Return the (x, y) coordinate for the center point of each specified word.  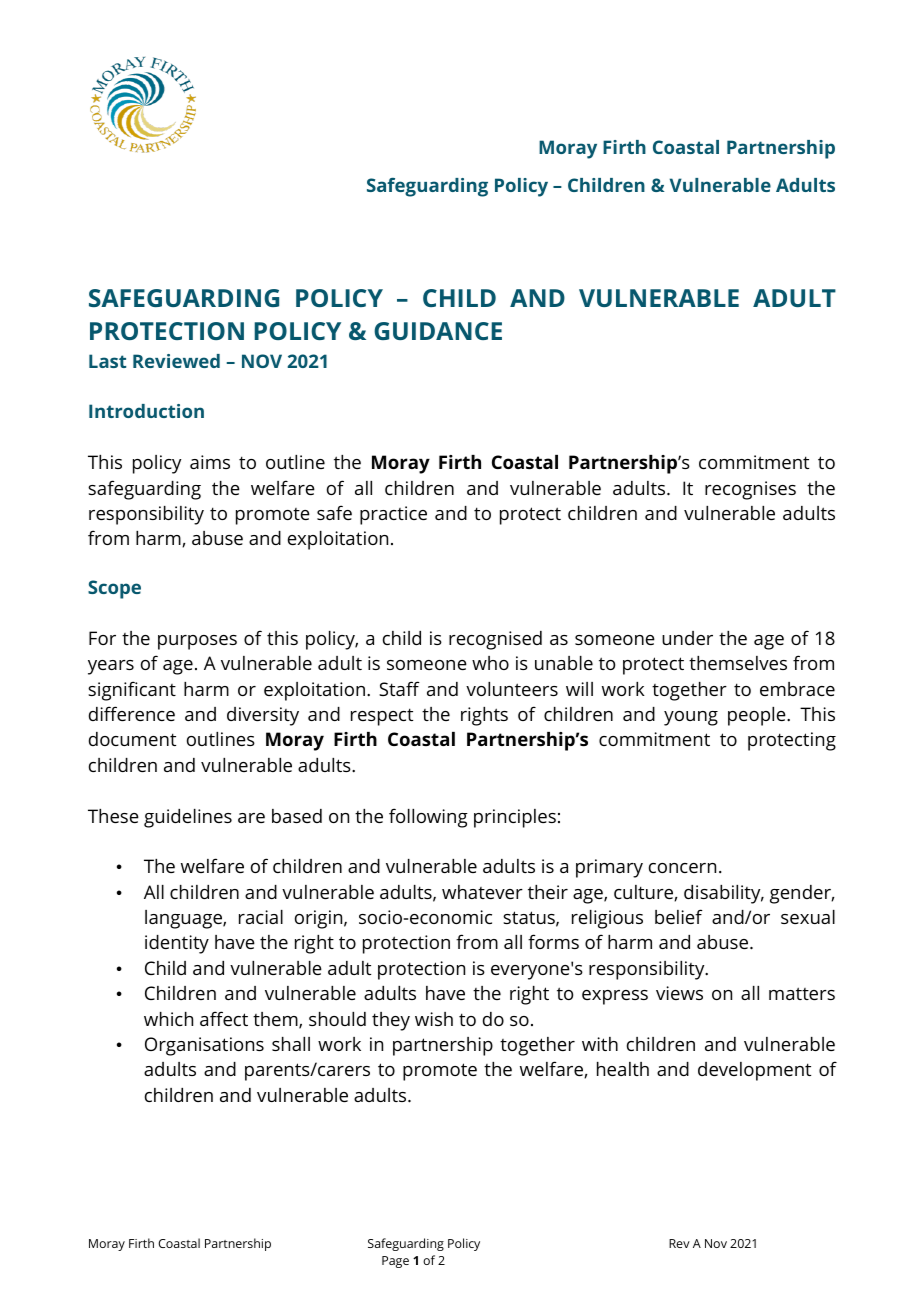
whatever (482, 892)
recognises (750, 490)
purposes (197, 642)
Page (395, 1262)
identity (177, 944)
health (623, 1069)
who (490, 663)
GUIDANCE (438, 331)
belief (679, 916)
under (687, 638)
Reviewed (176, 361)
